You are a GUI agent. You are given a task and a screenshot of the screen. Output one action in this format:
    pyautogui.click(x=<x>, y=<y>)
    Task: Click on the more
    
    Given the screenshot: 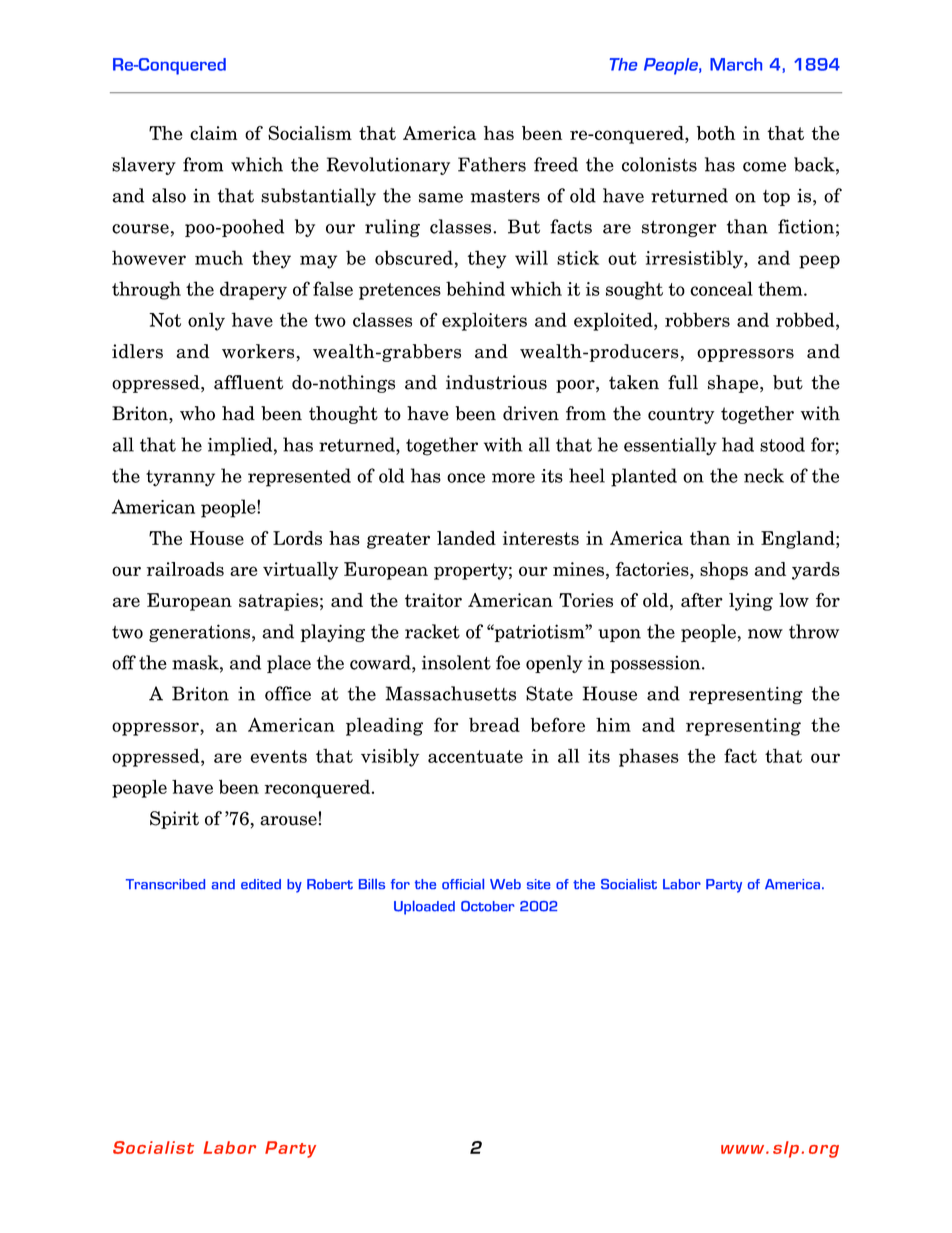 What is the action you would take?
    pyautogui.click(x=513, y=478)
